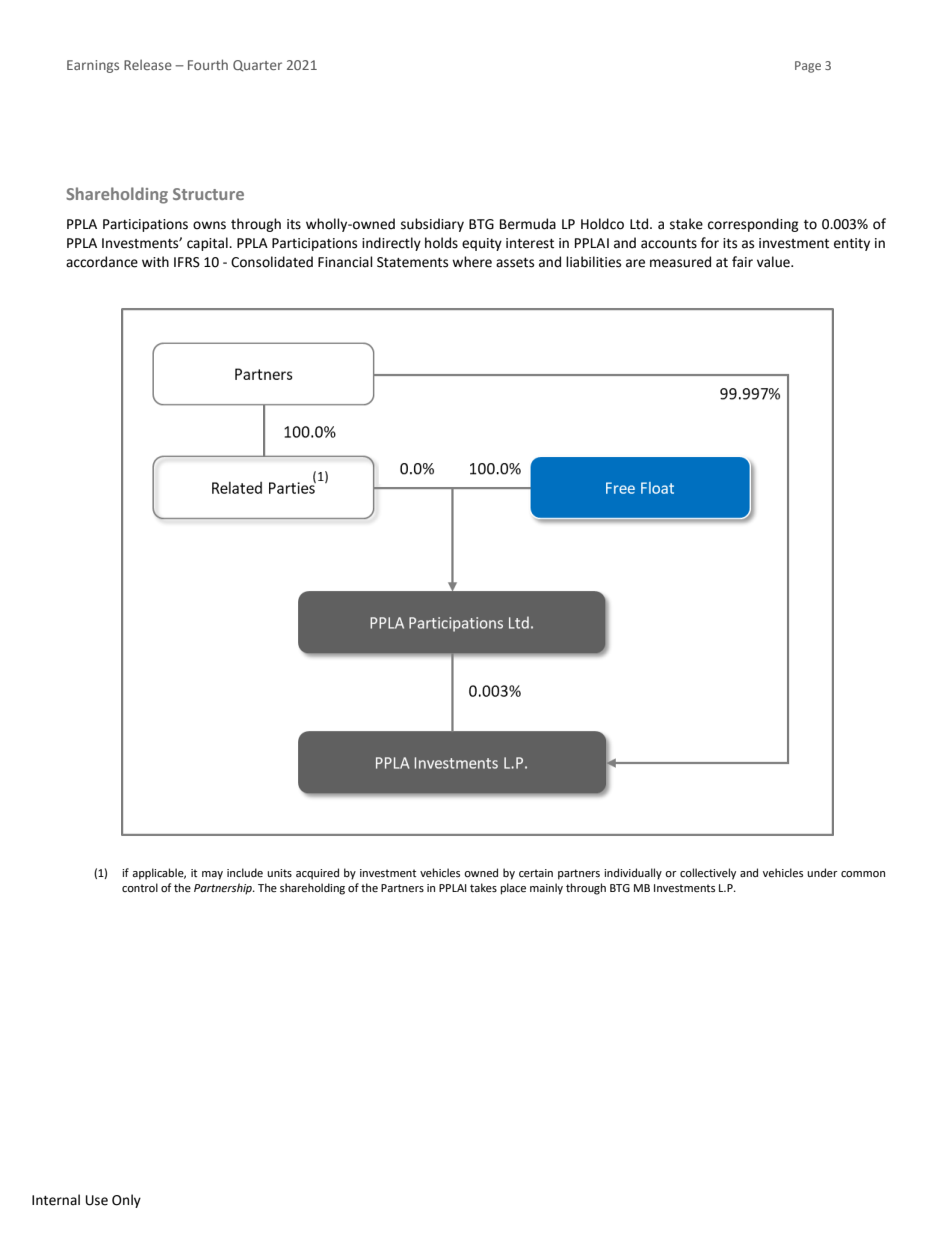  What do you see at coordinates (140, 888) in the page?
I see `control` at bounding box center [140, 888].
